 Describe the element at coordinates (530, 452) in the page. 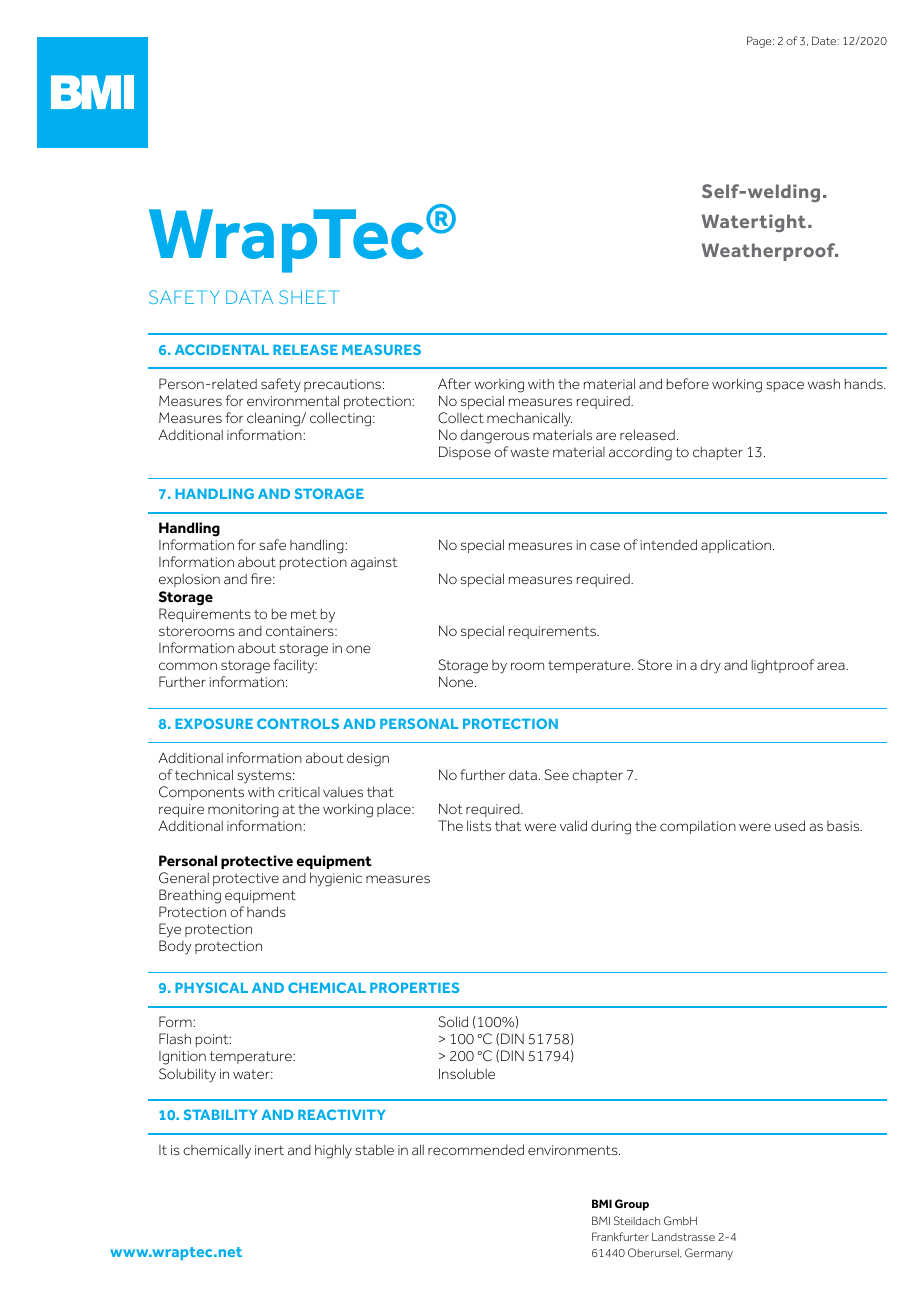

I see `waste` at that location.
